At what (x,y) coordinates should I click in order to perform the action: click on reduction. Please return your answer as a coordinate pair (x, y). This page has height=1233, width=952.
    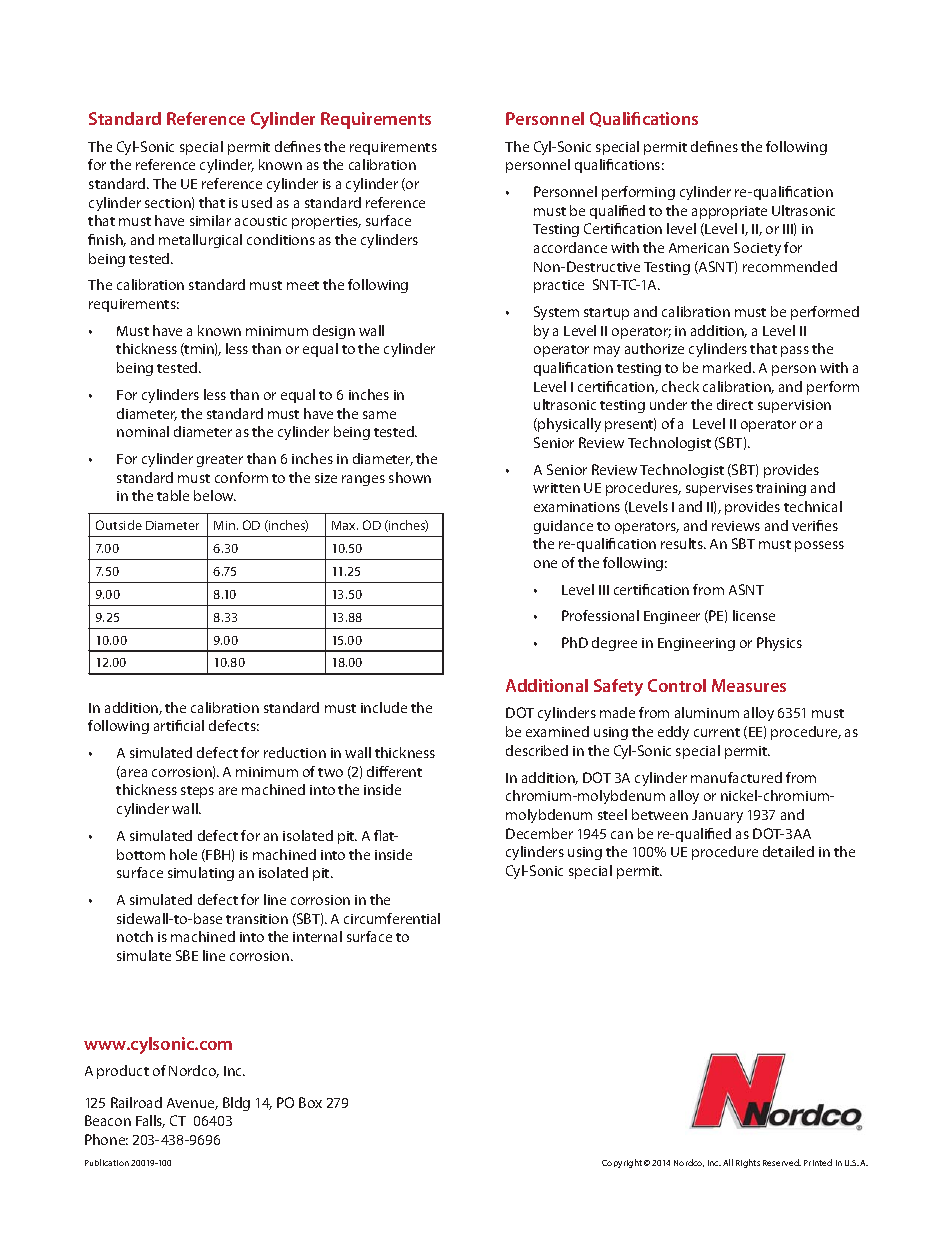
    Looking at the image, I should click on (295, 752).
